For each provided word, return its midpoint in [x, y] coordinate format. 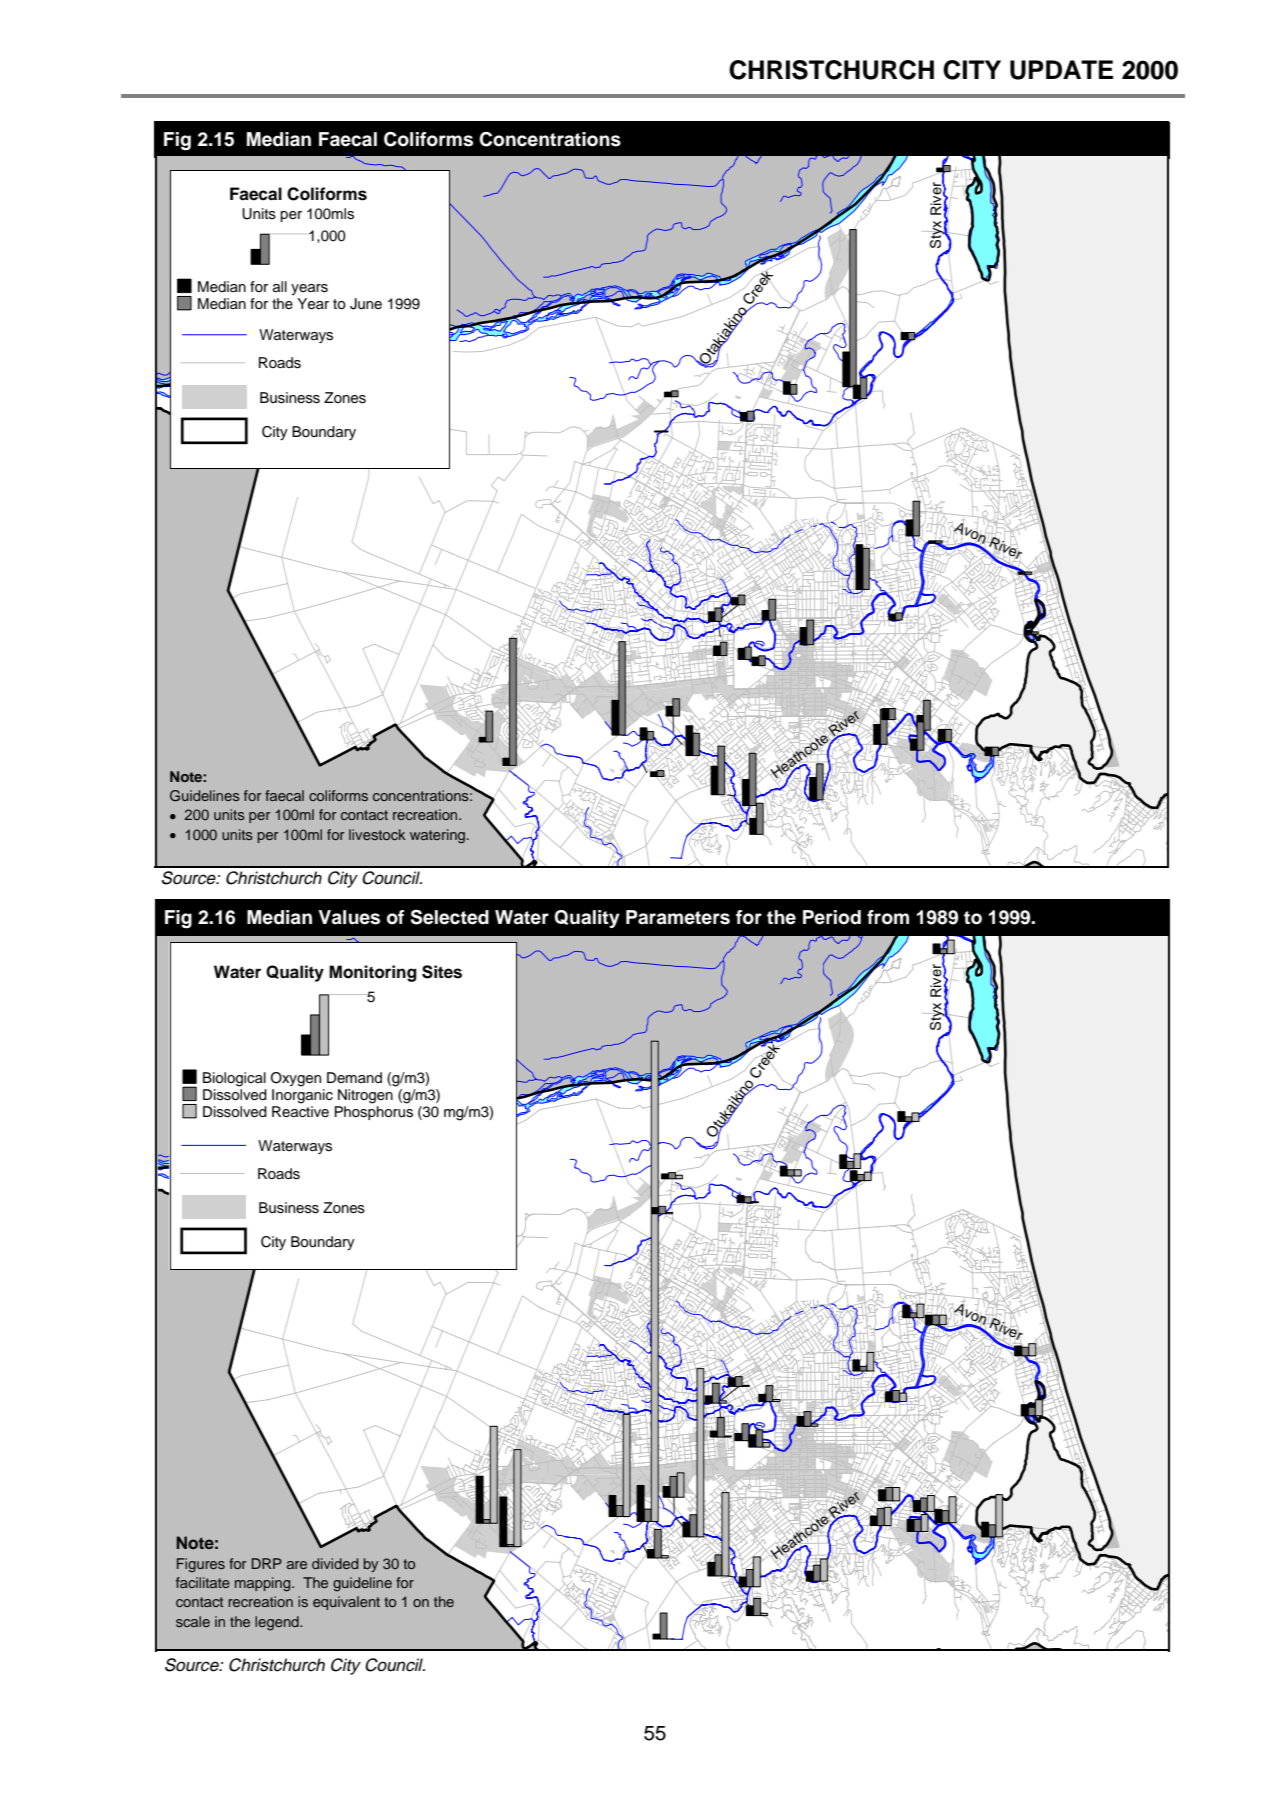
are [297, 1565]
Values [349, 917]
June [366, 304]
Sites [442, 972]
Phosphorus [374, 1113]
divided [335, 1563]
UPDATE [1061, 70]
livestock [377, 834]
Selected [450, 917]
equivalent [346, 1603]
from [888, 917]
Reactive [300, 1112]
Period [832, 917]
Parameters [678, 917]
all [280, 286]
